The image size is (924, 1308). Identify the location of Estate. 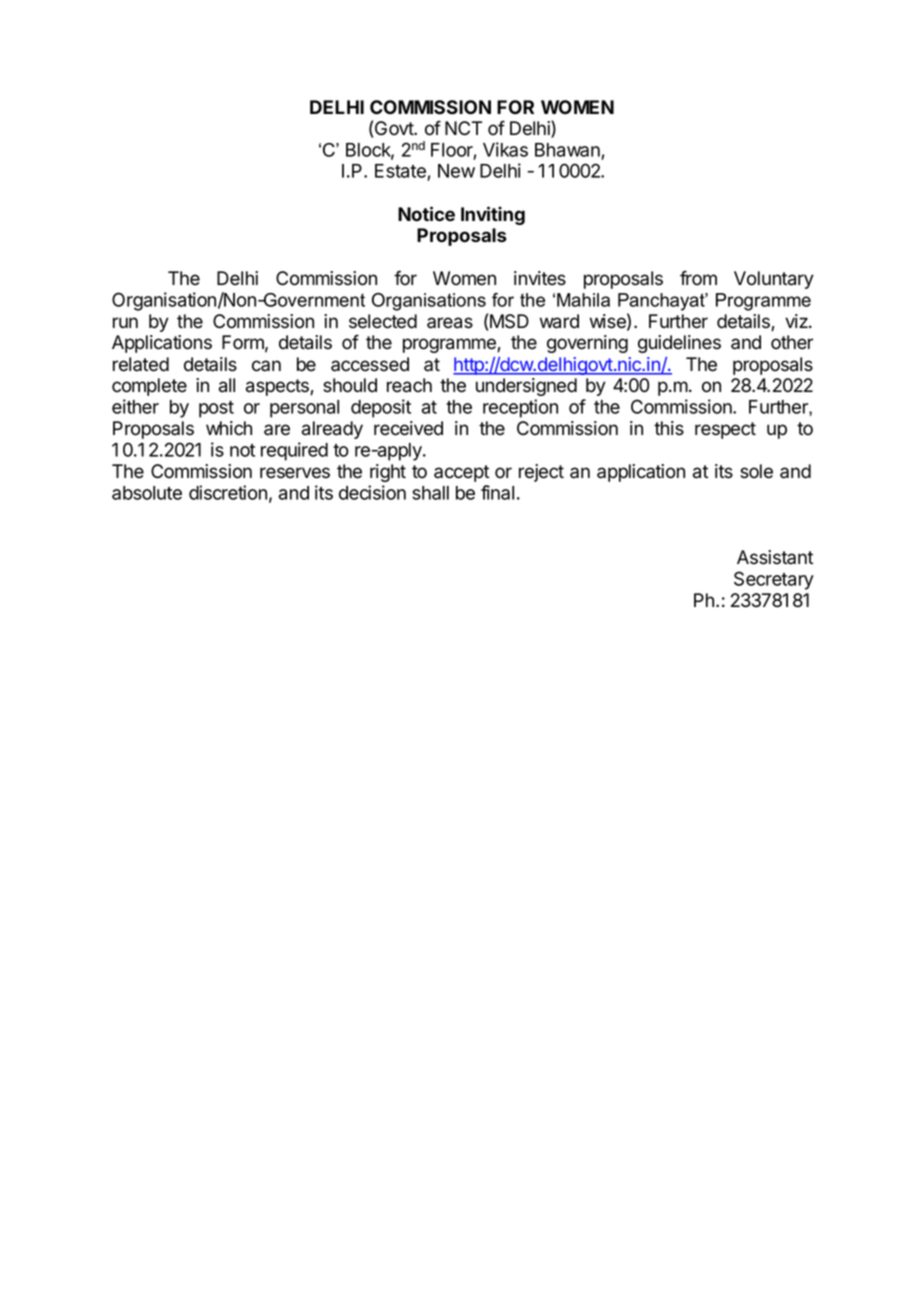
(401, 172).
